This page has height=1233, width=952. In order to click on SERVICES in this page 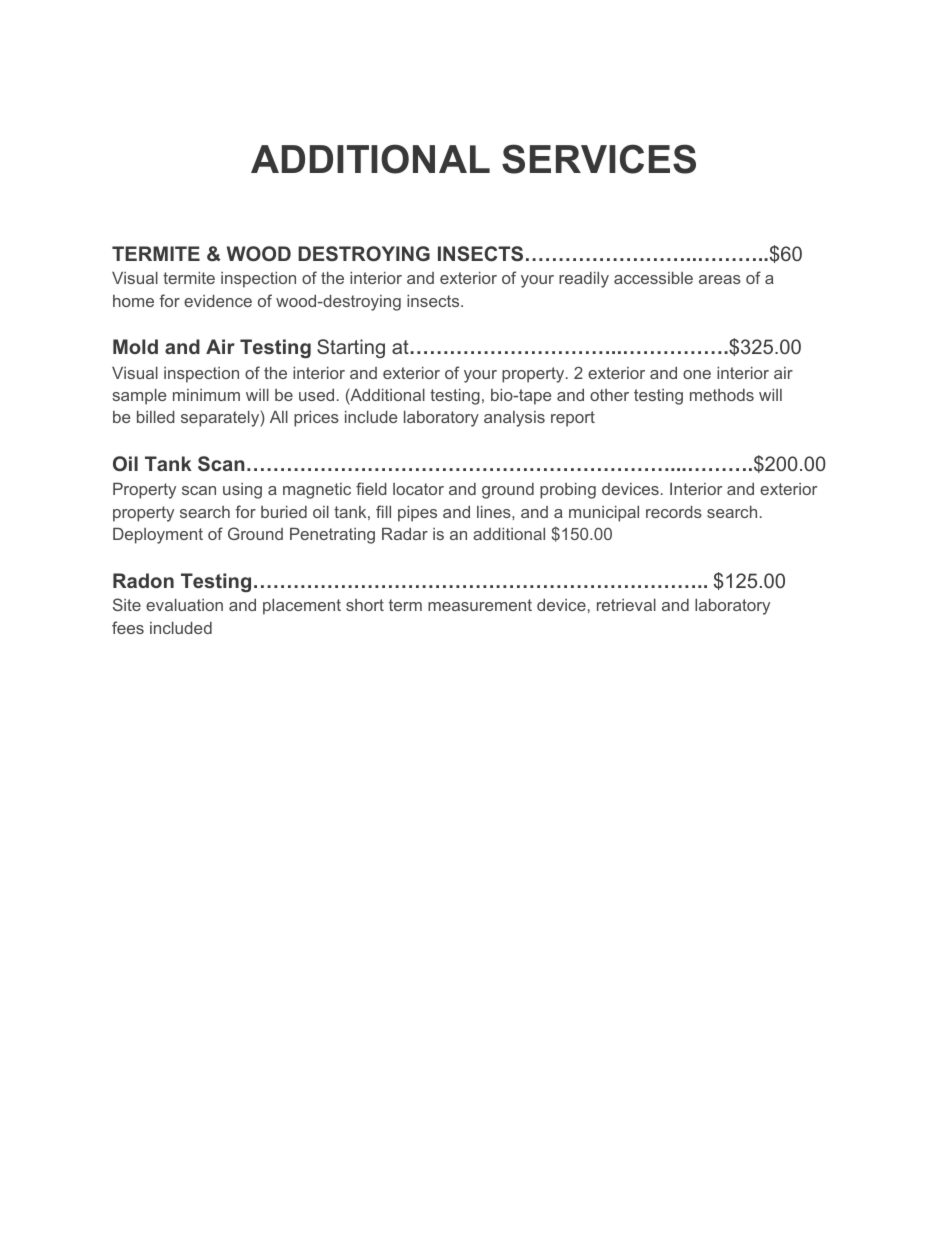, I will do `click(599, 159)`.
